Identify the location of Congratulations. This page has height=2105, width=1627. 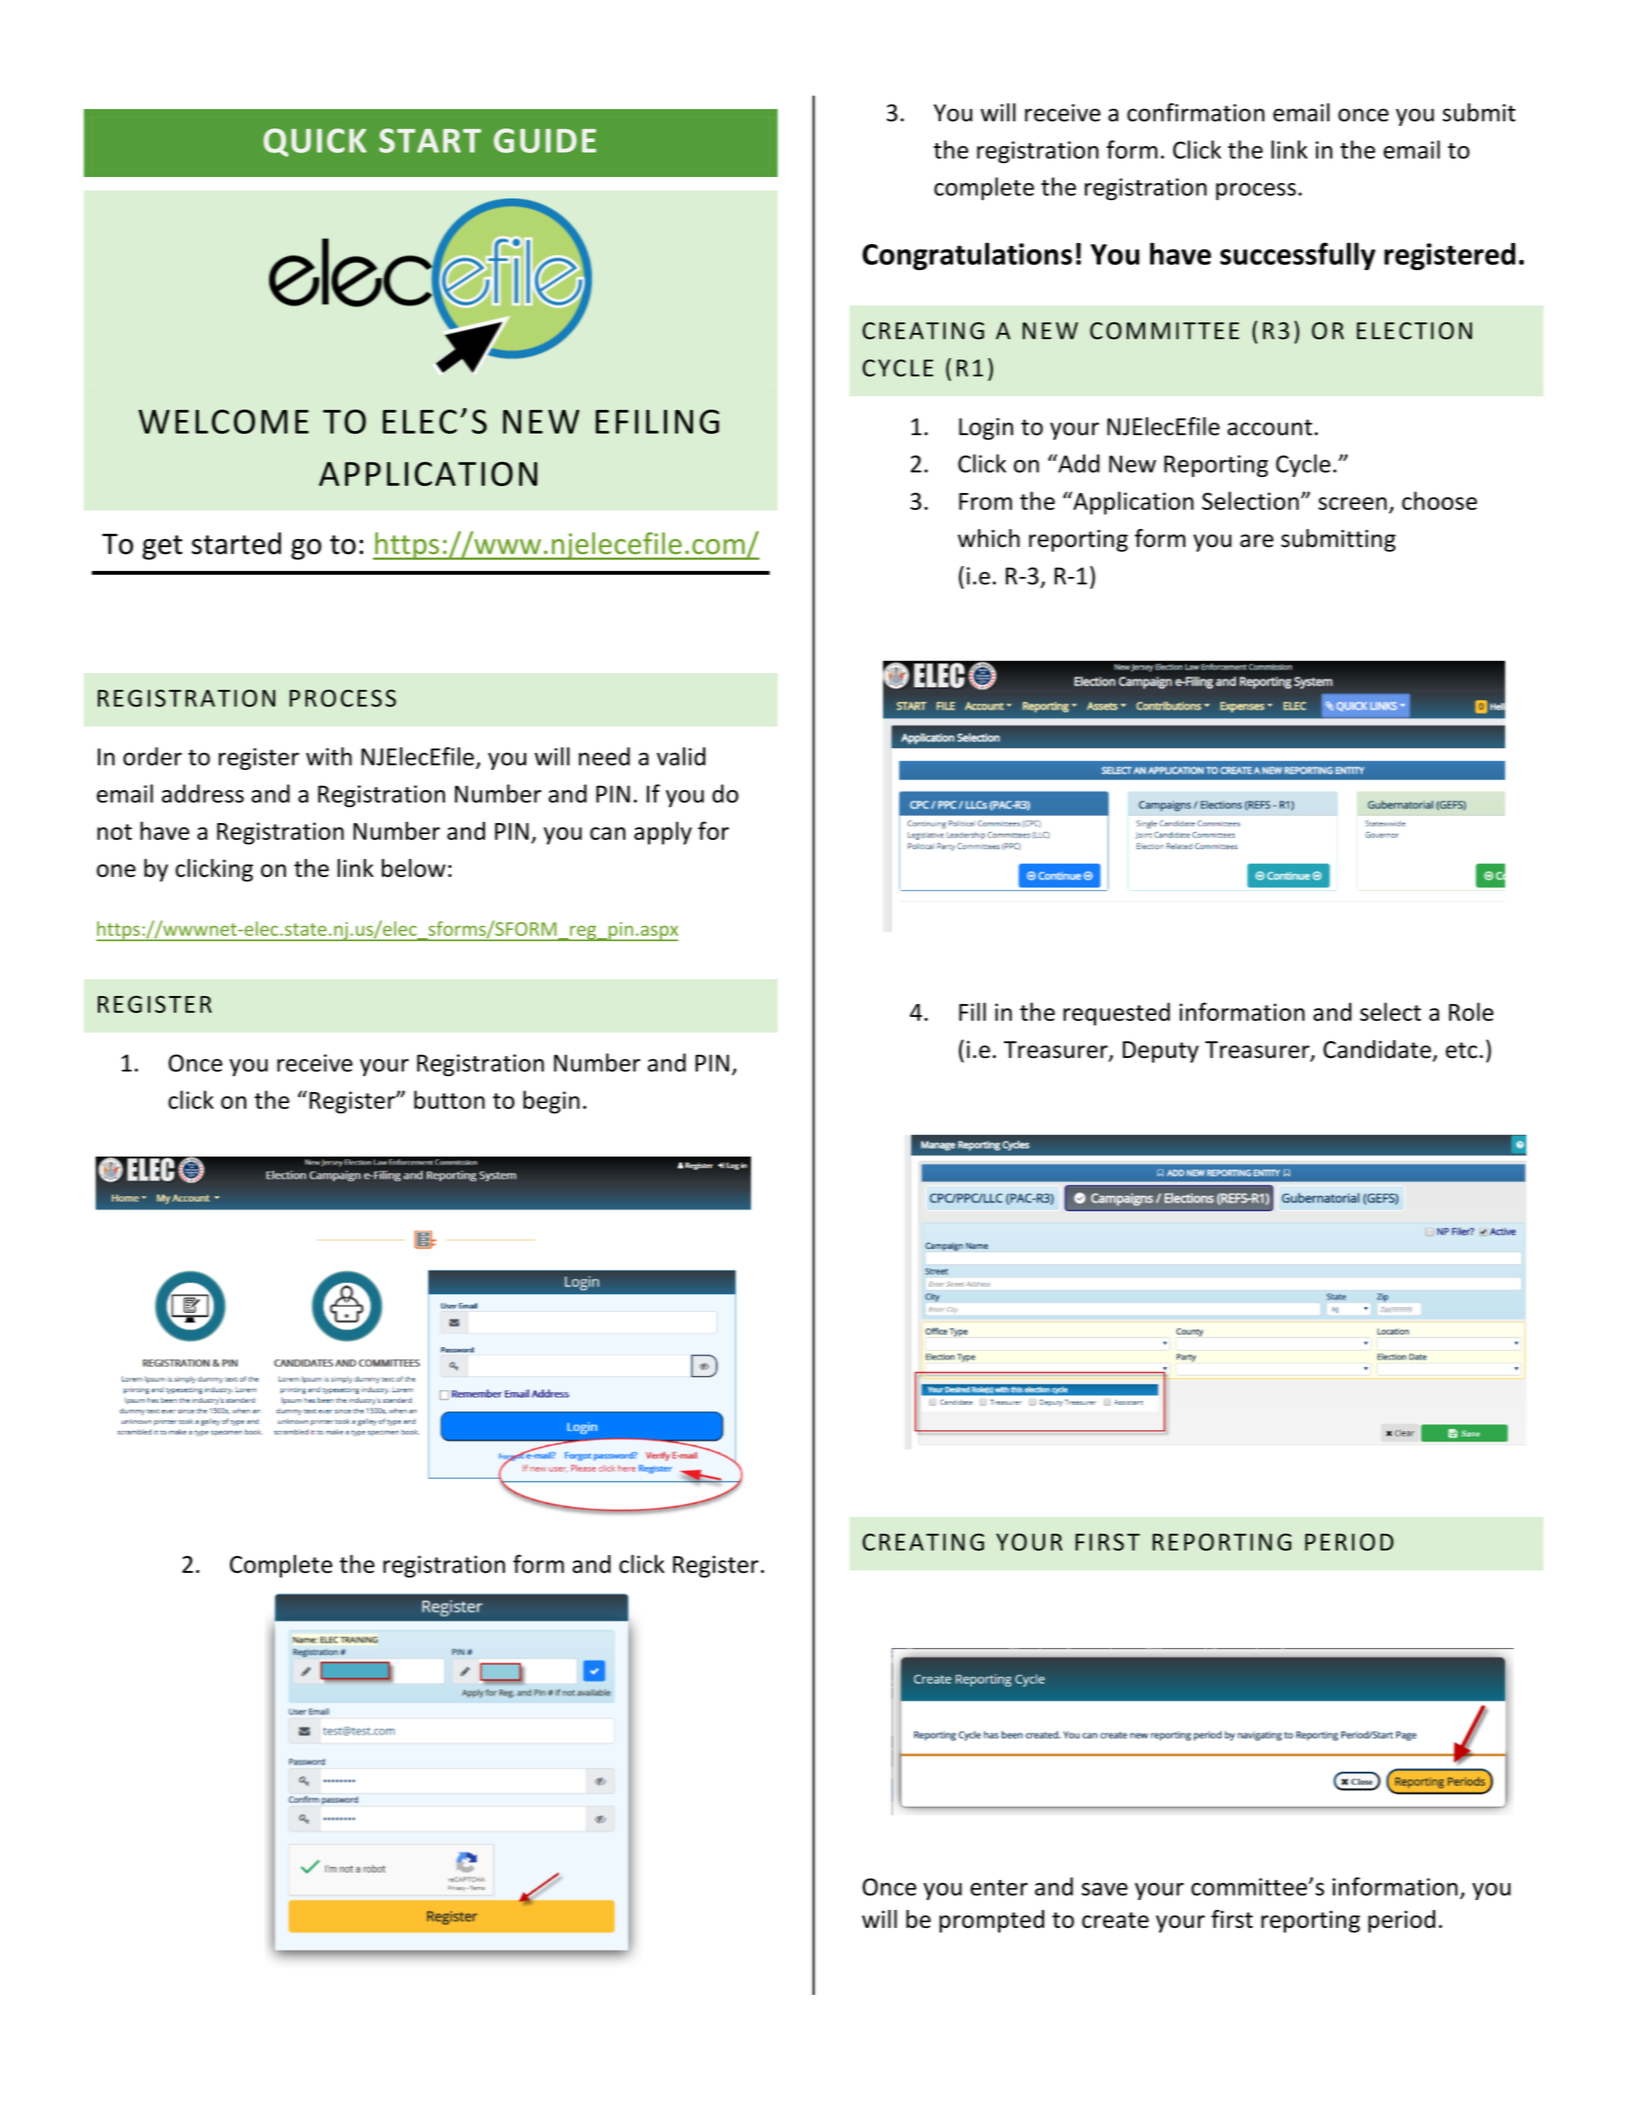
(967, 256).
